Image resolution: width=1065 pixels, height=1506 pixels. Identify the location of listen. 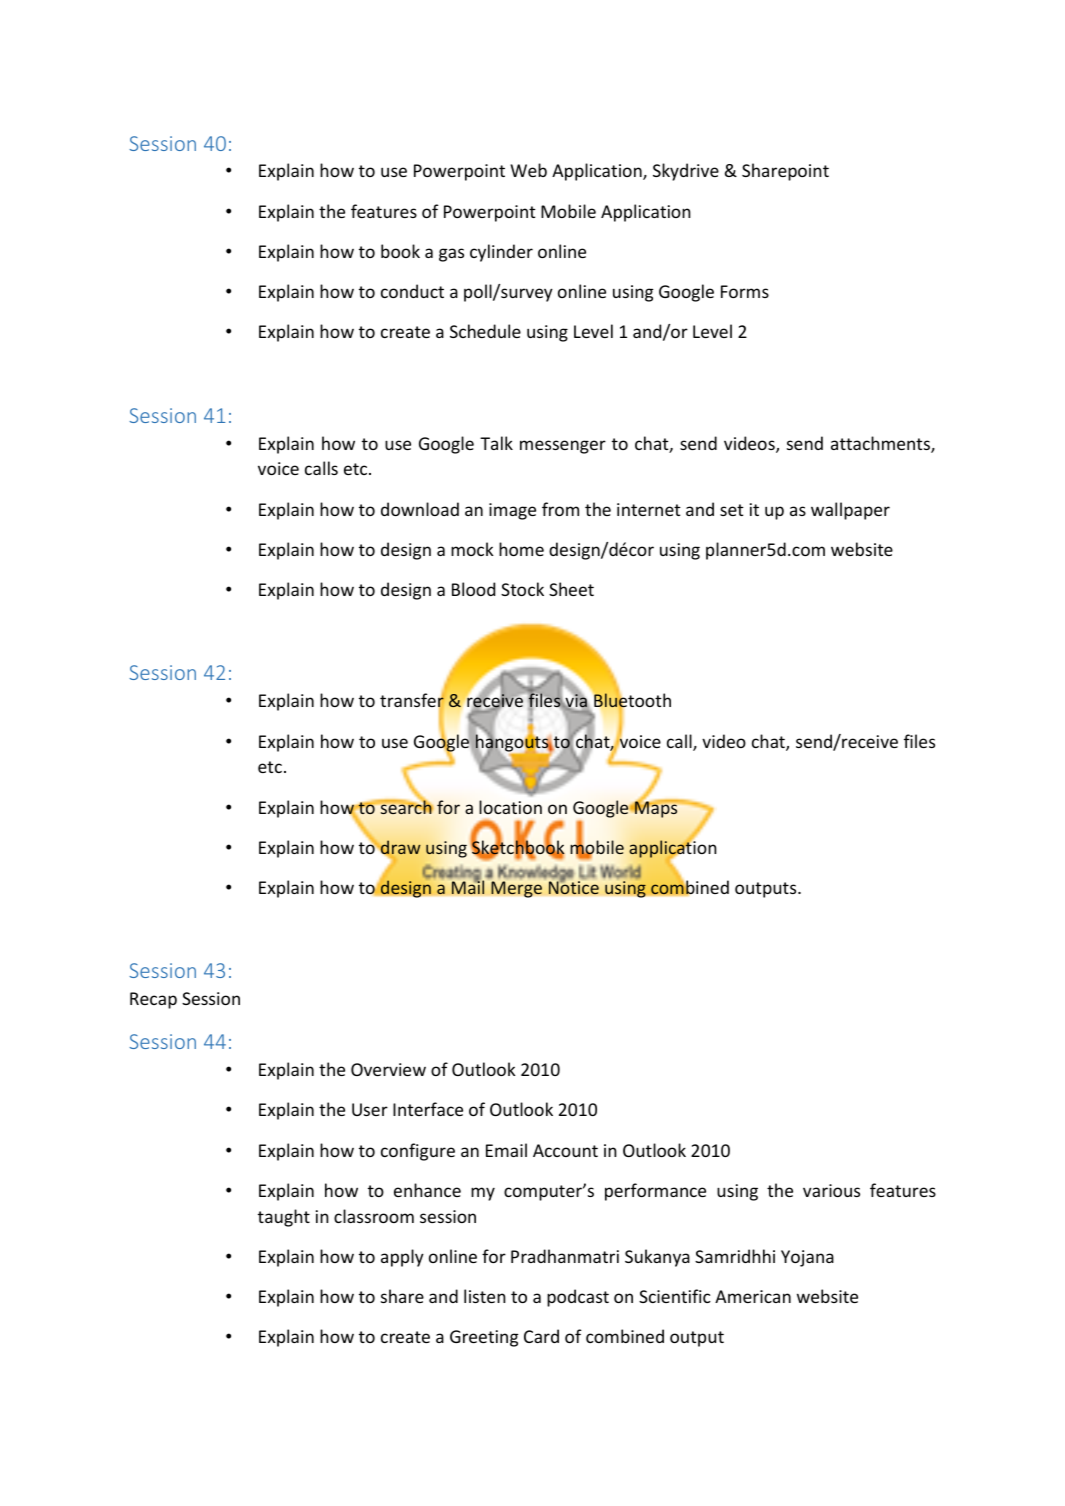
(485, 1296).
